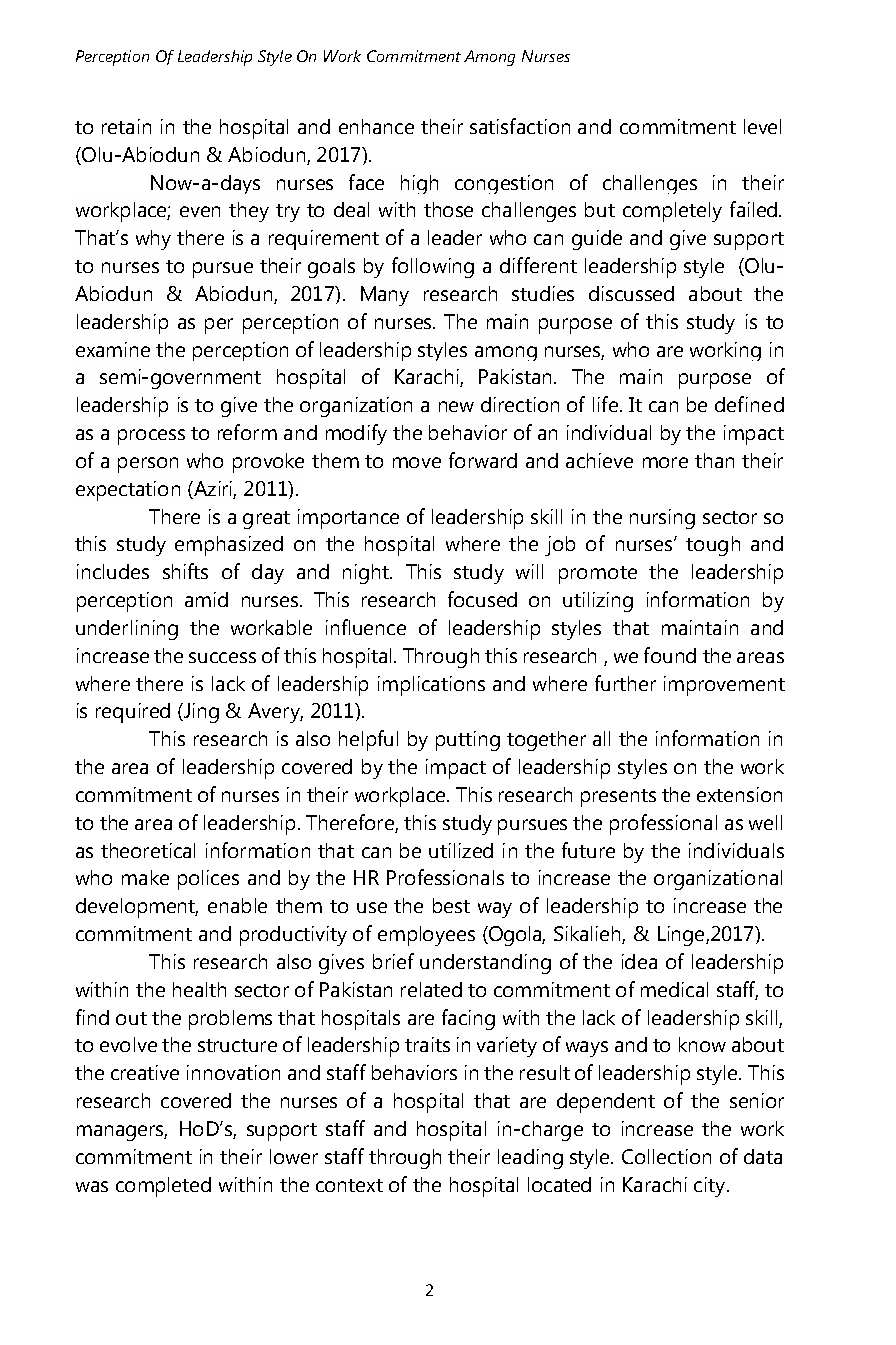  Describe the element at coordinates (126, 126) in the screenshot. I see `retain` at that location.
